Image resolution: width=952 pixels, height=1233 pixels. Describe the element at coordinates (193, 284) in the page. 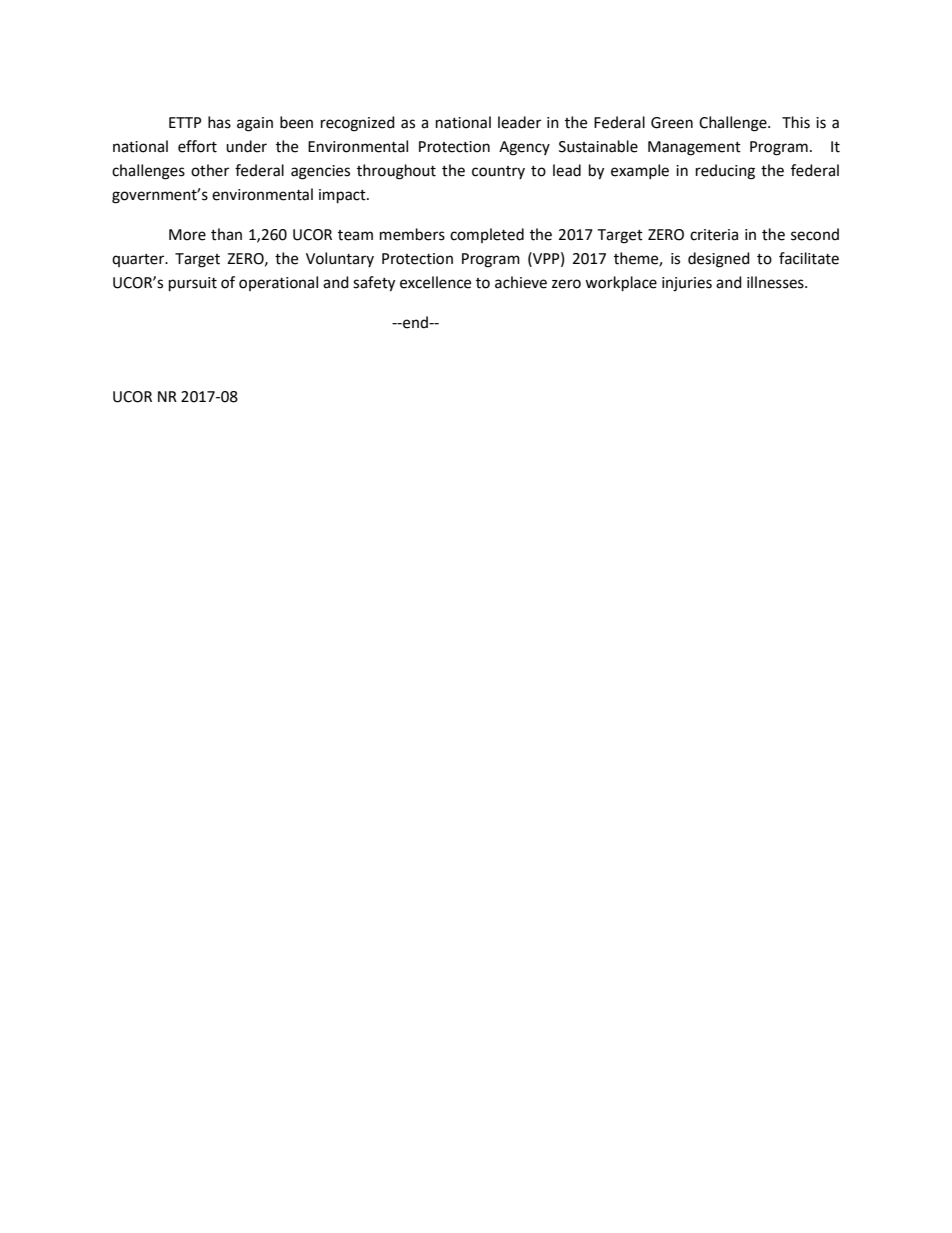

I see `pursuit` at that location.
